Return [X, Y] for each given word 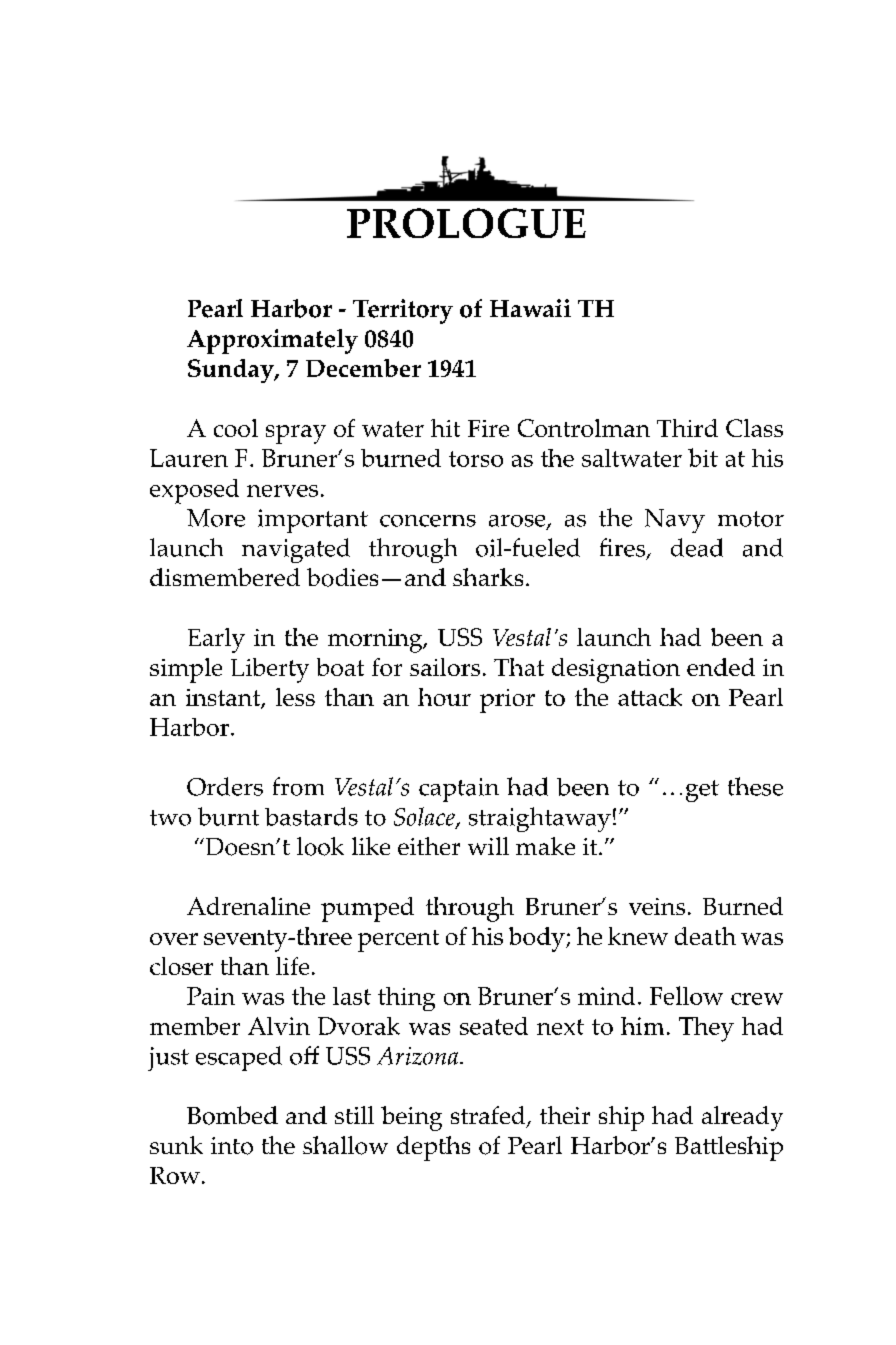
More [216, 518]
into [232, 1146]
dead [697, 547]
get [702, 791]
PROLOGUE [466, 223]
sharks [488, 577]
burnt [228, 816]
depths [433, 1148]
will [488, 846]
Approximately [272, 341]
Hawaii [530, 308]
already [742, 1118]
